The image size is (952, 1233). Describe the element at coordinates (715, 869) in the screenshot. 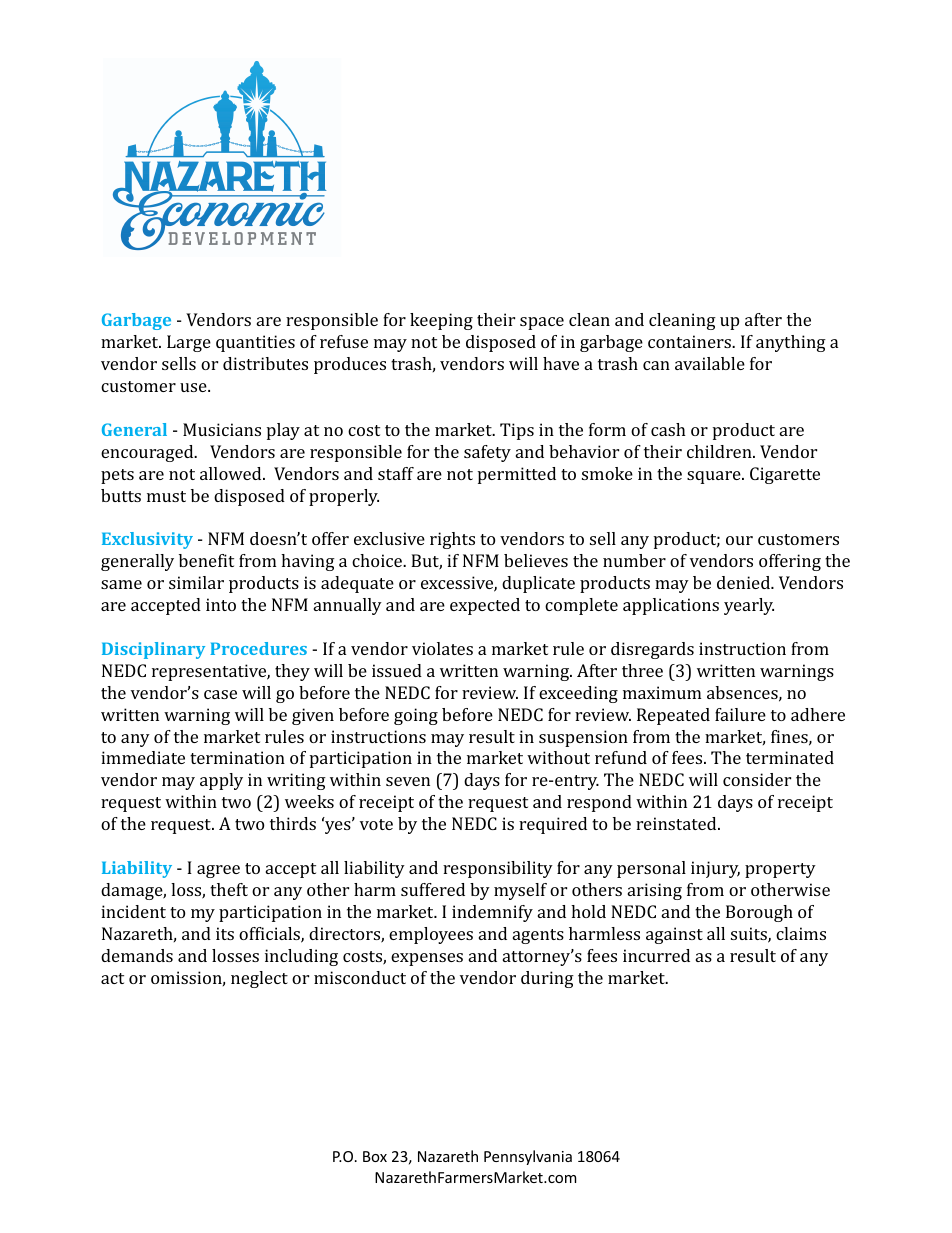

I see `injury` at that location.
